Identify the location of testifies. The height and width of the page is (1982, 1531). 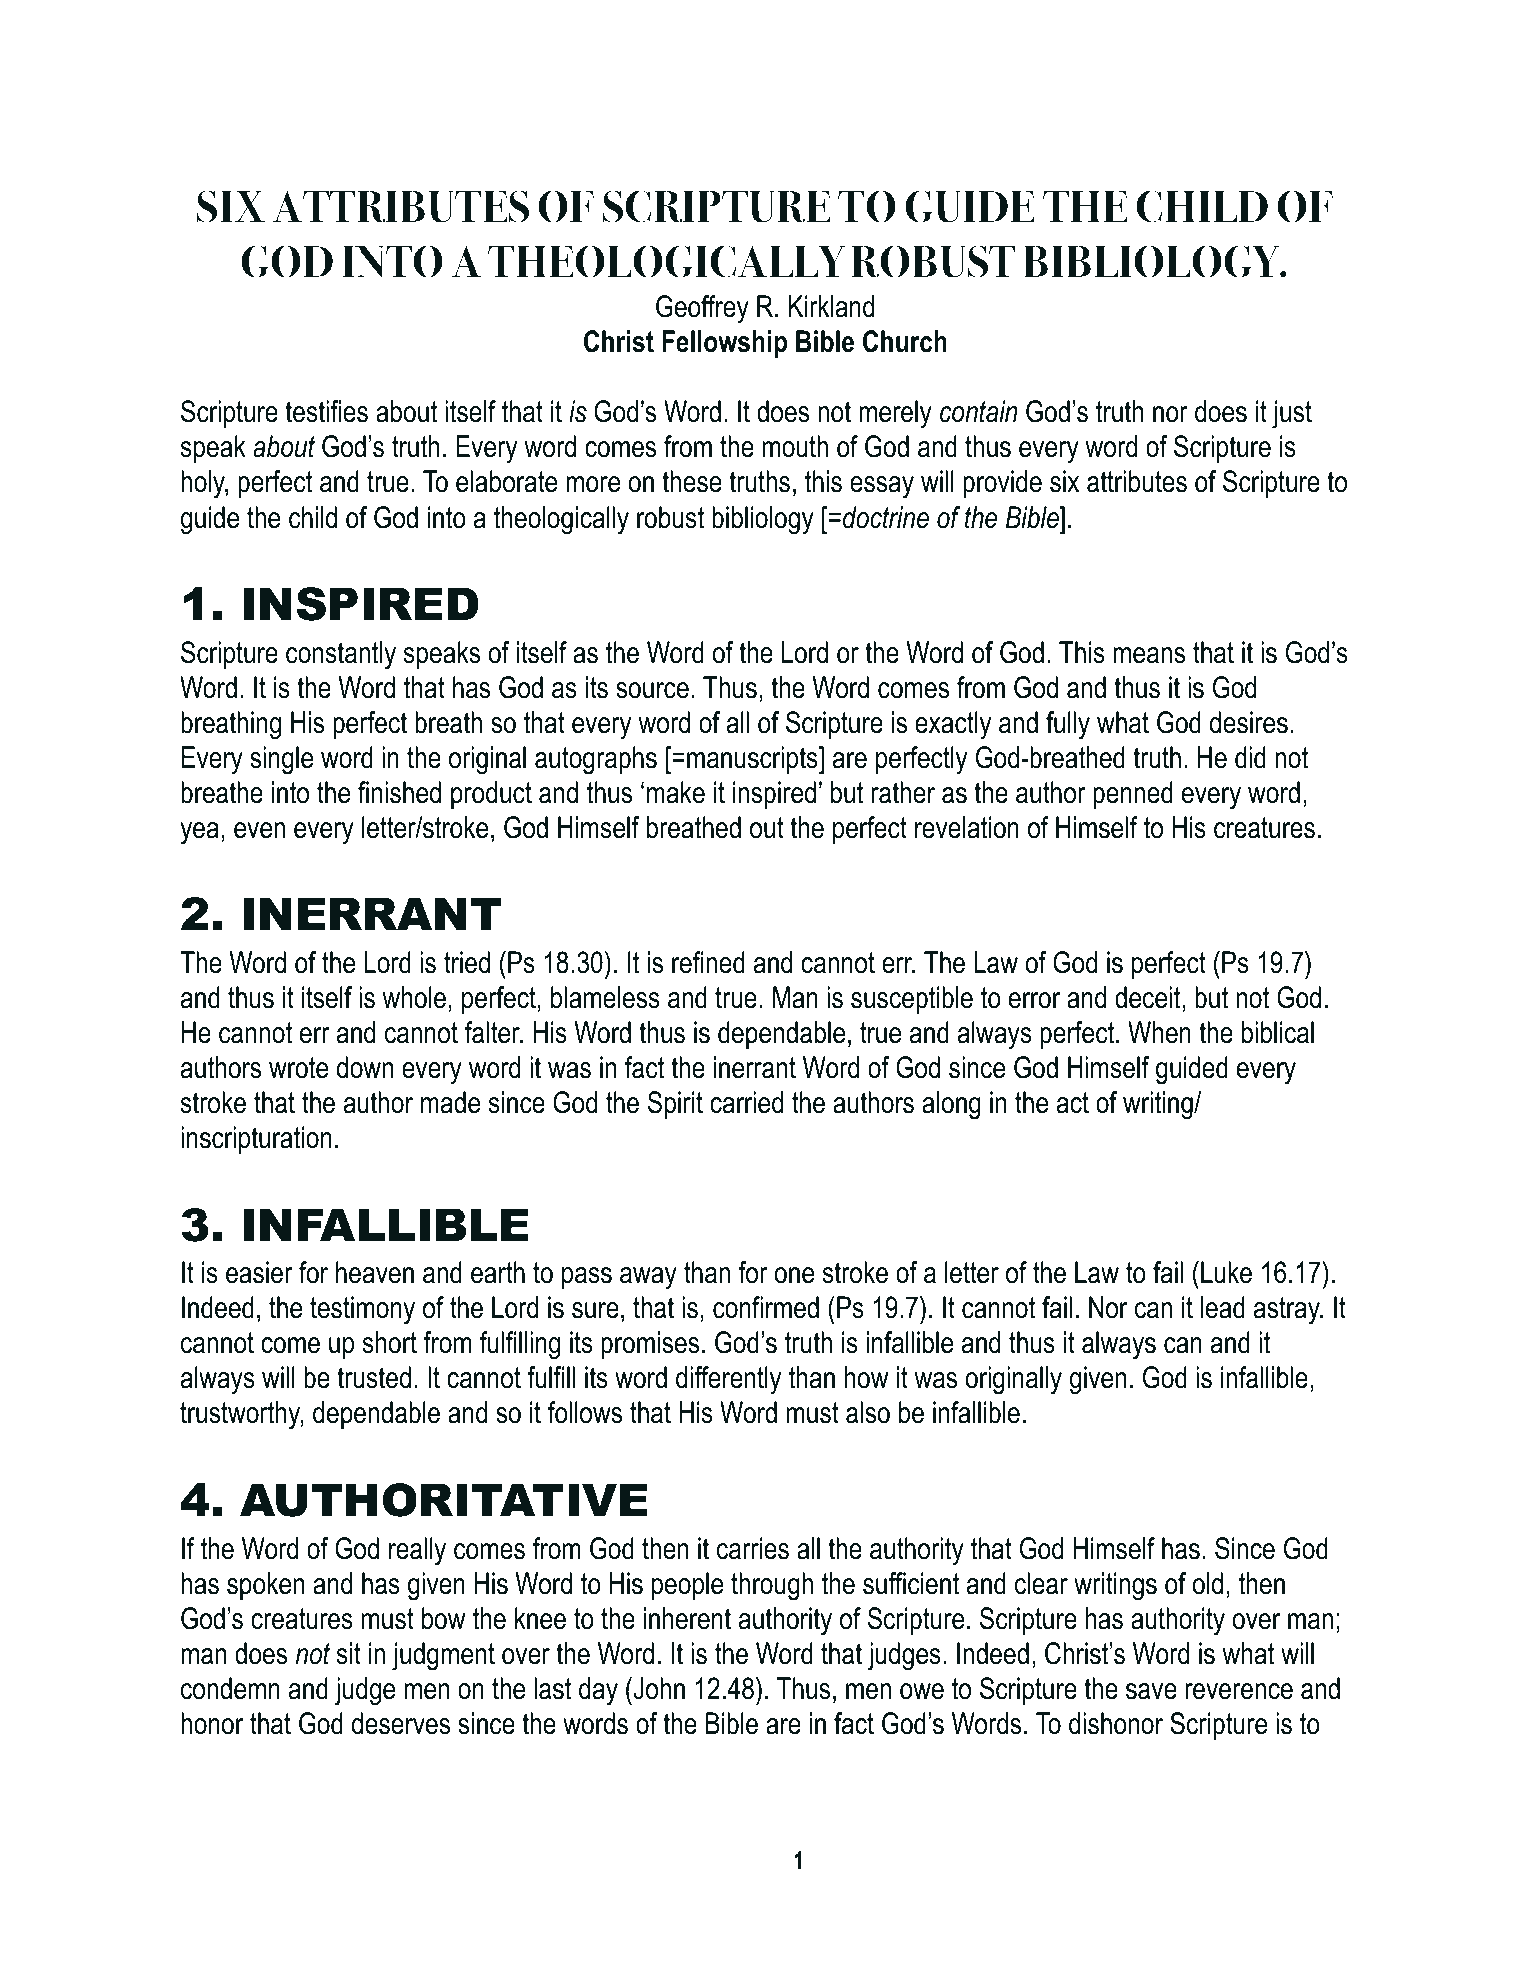
(326, 411).
